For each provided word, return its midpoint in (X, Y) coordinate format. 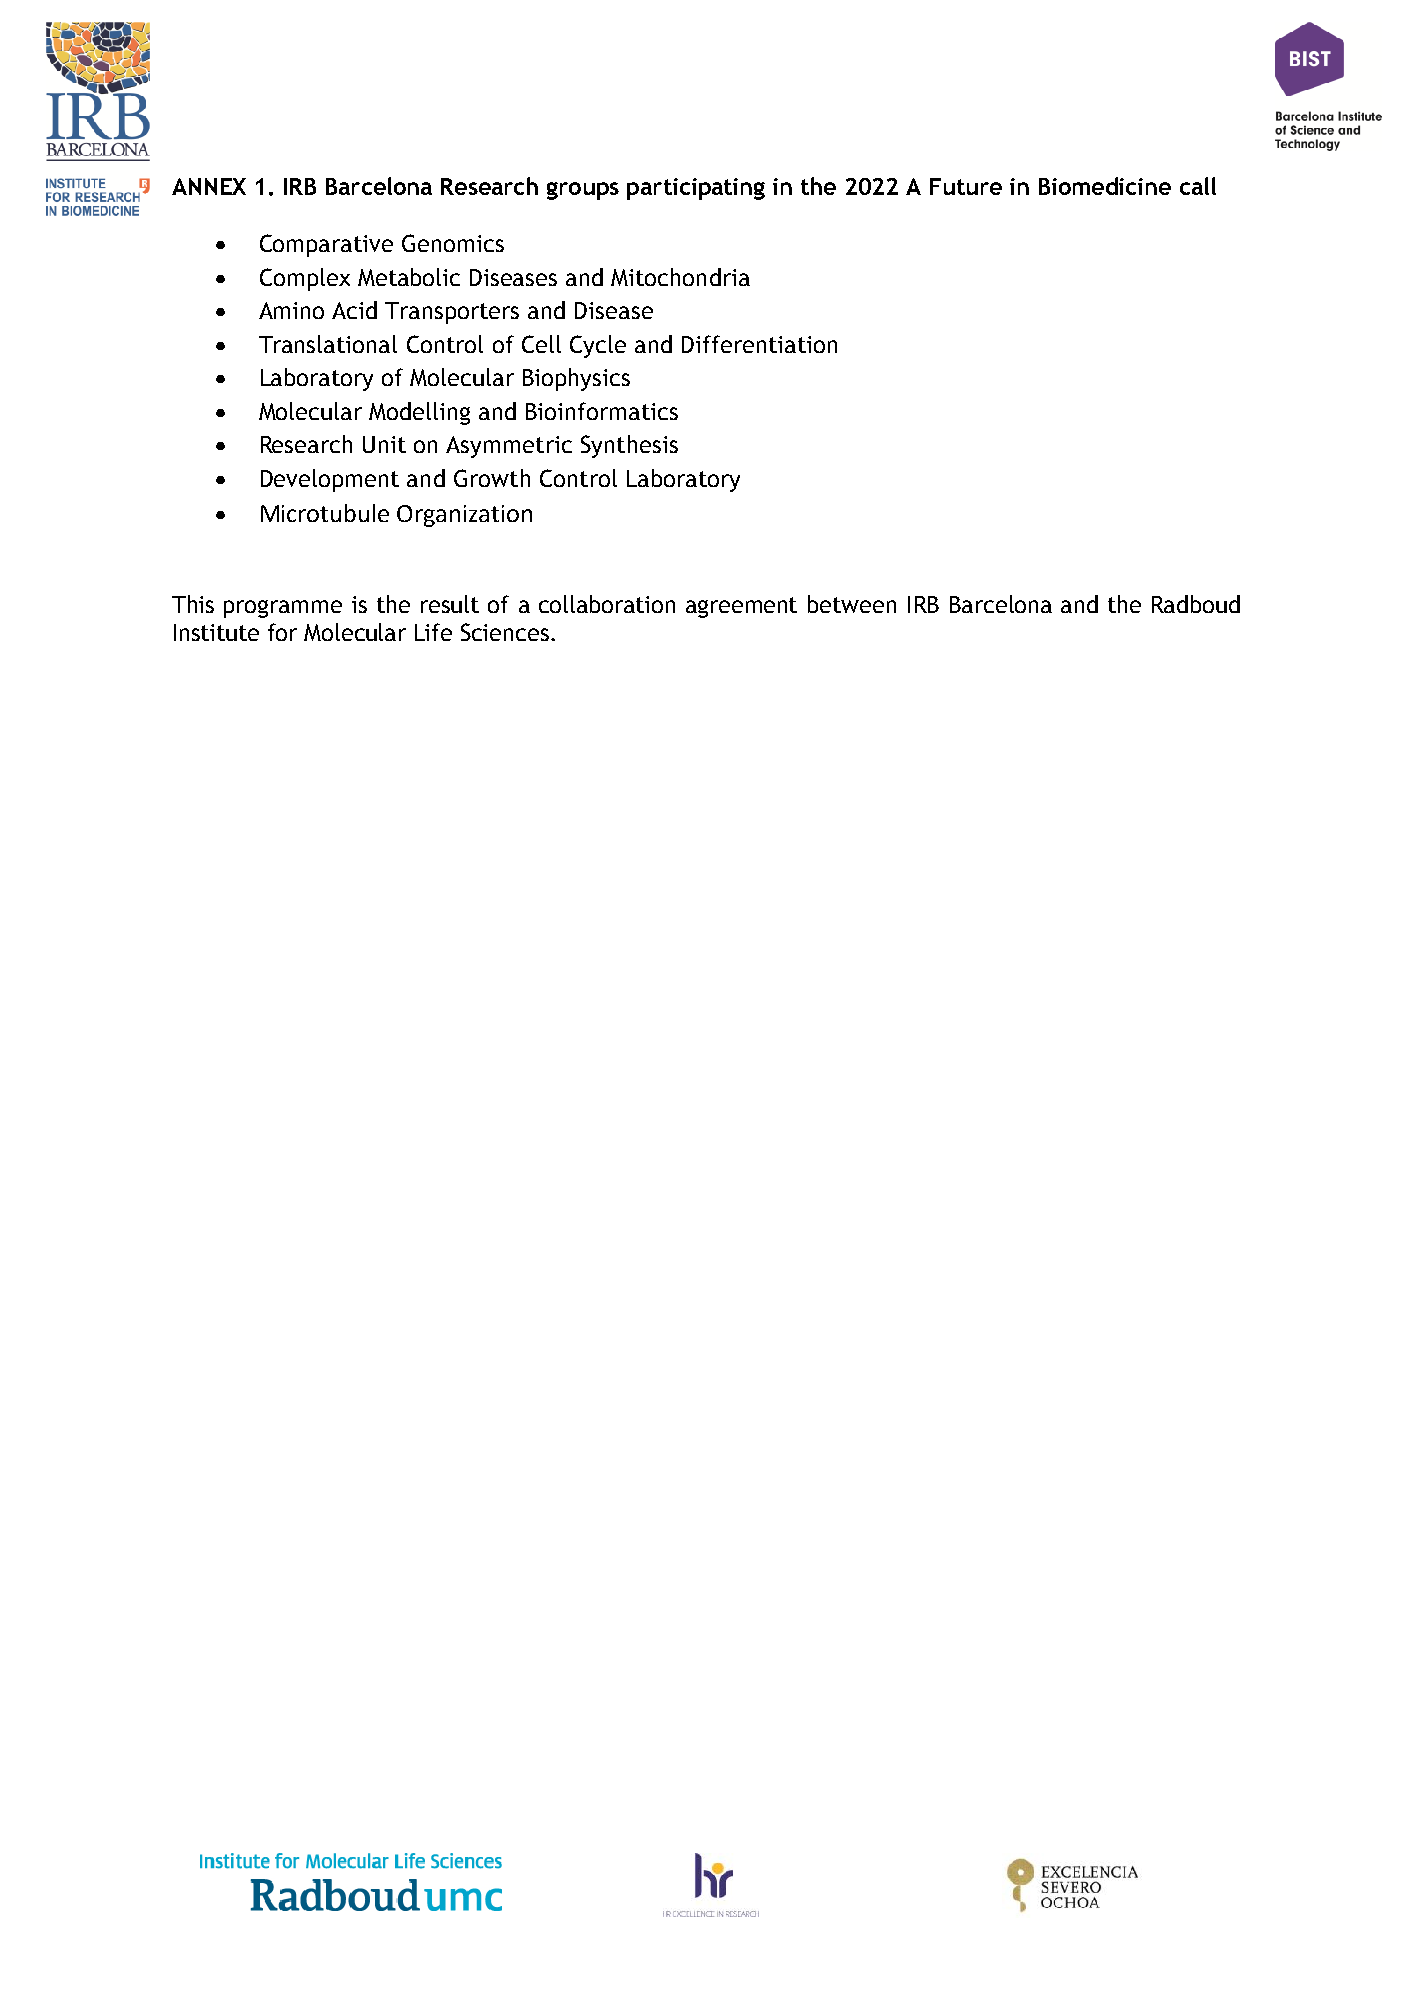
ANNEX (209, 186)
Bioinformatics (602, 411)
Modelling (419, 413)
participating (696, 189)
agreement (741, 607)
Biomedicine (1105, 186)
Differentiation (759, 344)
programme (283, 609)
